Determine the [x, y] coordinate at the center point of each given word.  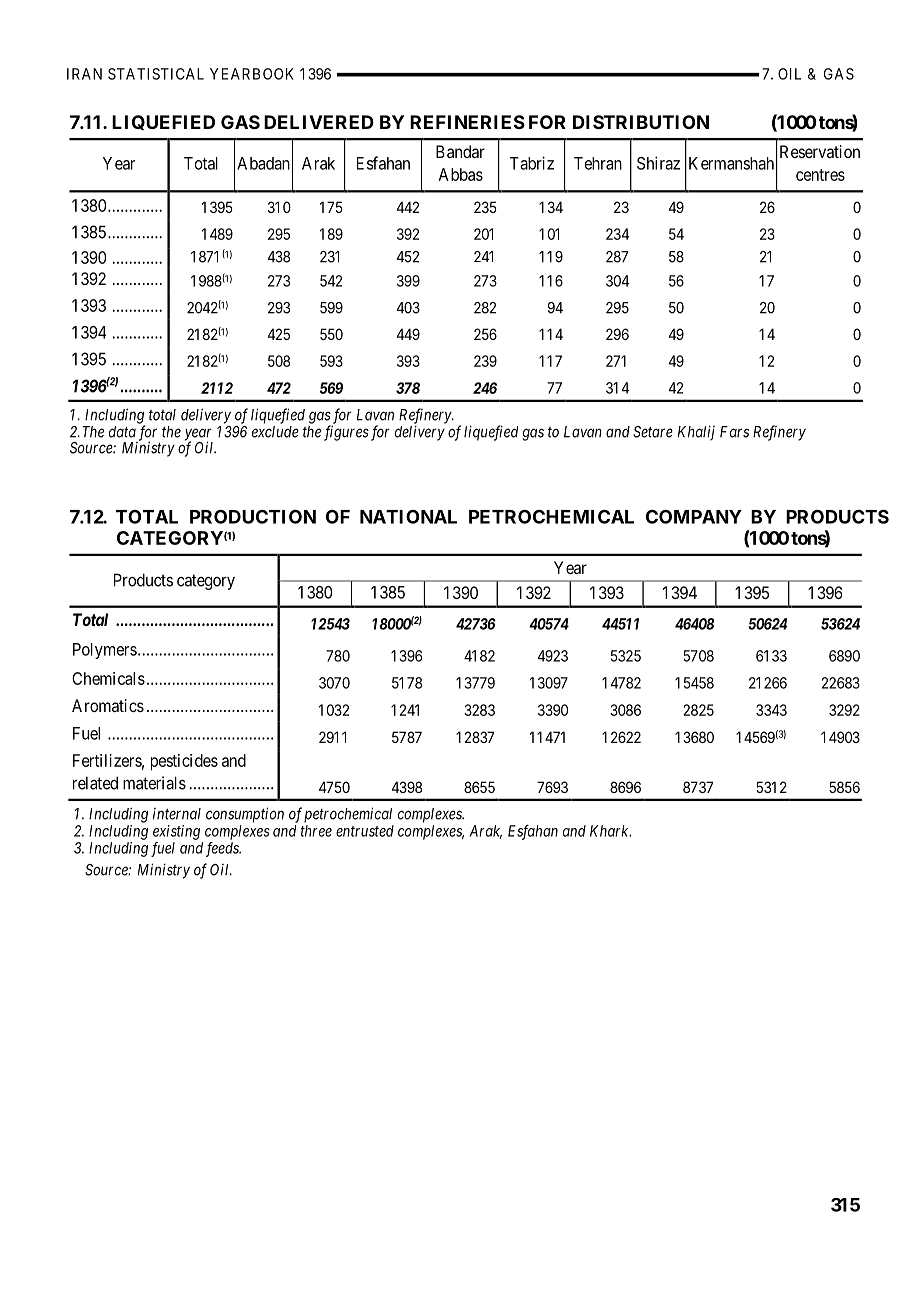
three [316, 831]
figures [346, 433]
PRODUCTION [253, 516]
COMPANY [694, 516]
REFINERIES [467, 122]
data [122, 432]
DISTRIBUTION [641, 122]
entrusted [365, 831]
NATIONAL [408, 517]
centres [820, 175]
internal [177, 814]
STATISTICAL [156, 74]
